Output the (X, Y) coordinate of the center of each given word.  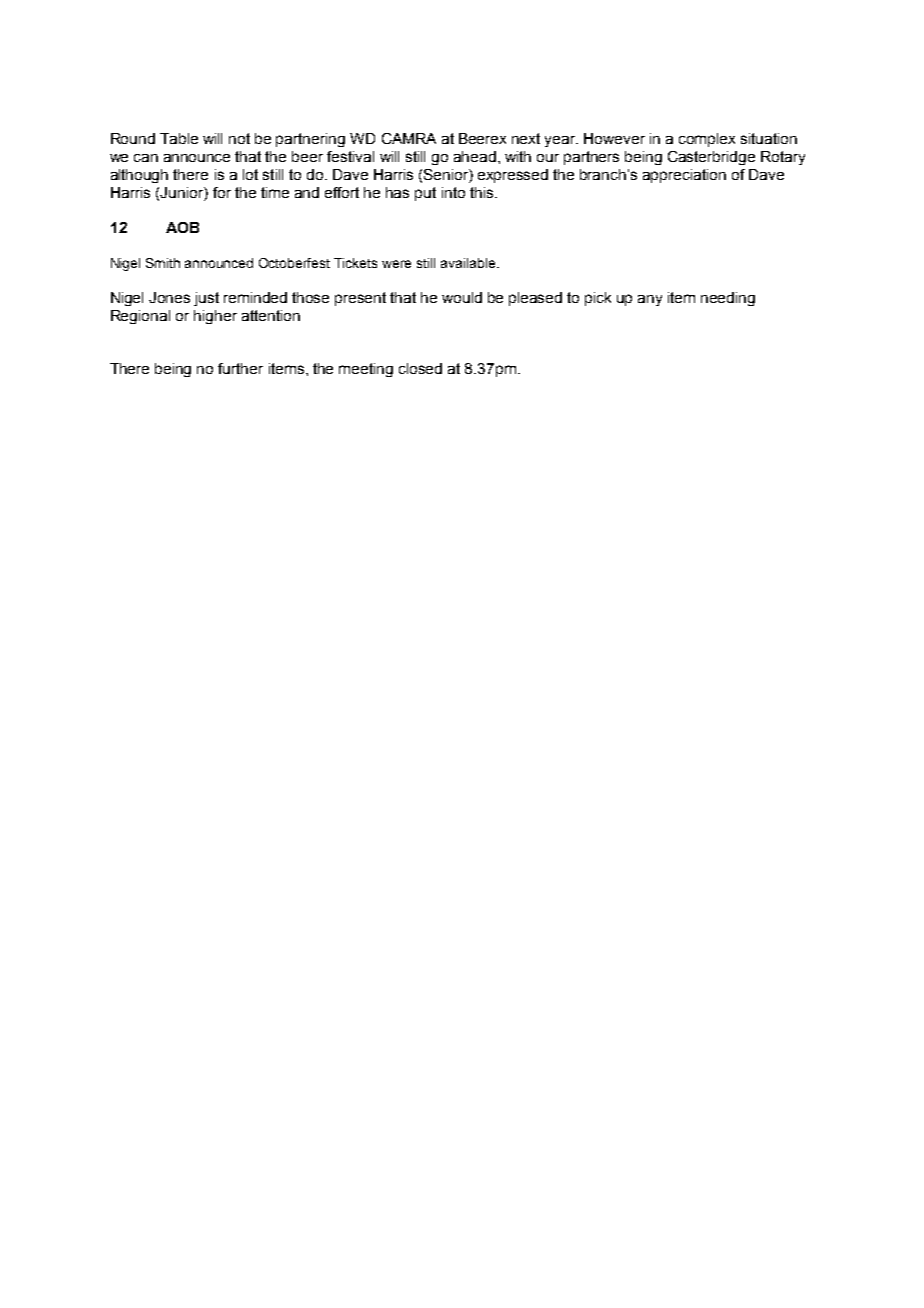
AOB (182, 227)
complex (707, 140)
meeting (366, 370)
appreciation (684, 176)
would (462, 297)
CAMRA (409, 138)
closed (420, 368)
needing (728, 299)
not (239, 138)
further (240, 368)
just (206, 299)
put (425, 194)
